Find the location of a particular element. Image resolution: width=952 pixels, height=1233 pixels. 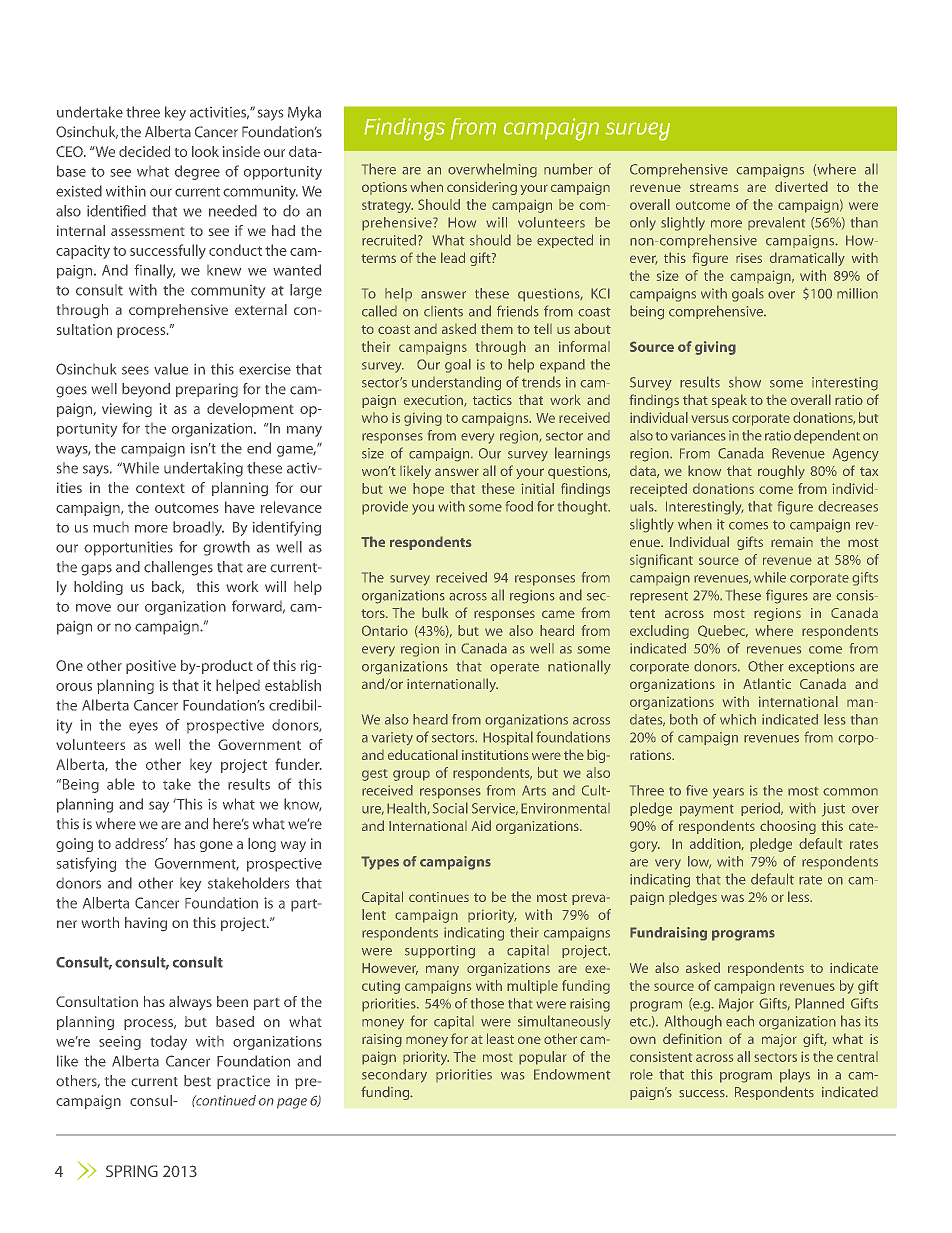

hope is located at coordinates (428, 490).
